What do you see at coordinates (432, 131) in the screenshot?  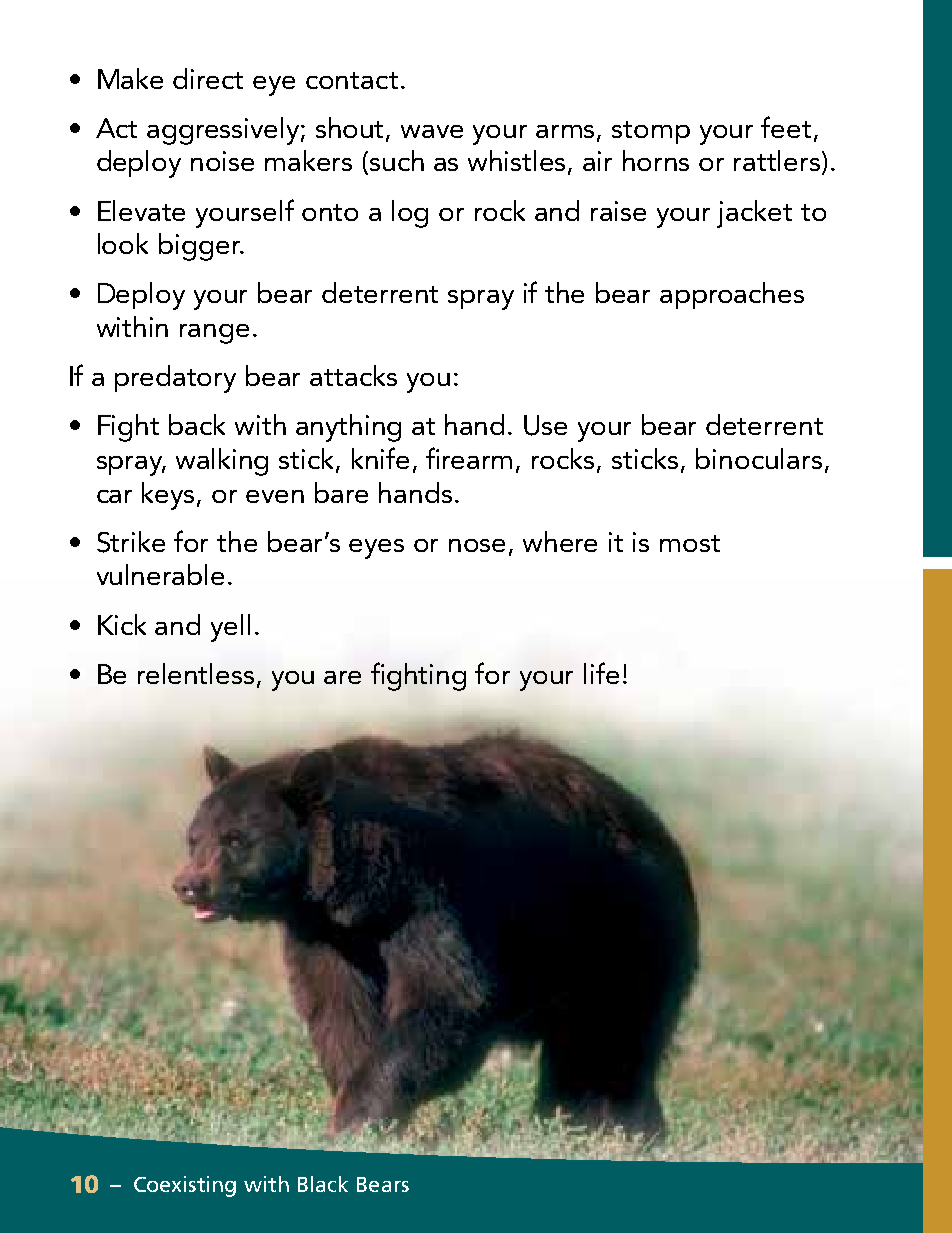 I see `wave` at bounding box center [432, 131].
